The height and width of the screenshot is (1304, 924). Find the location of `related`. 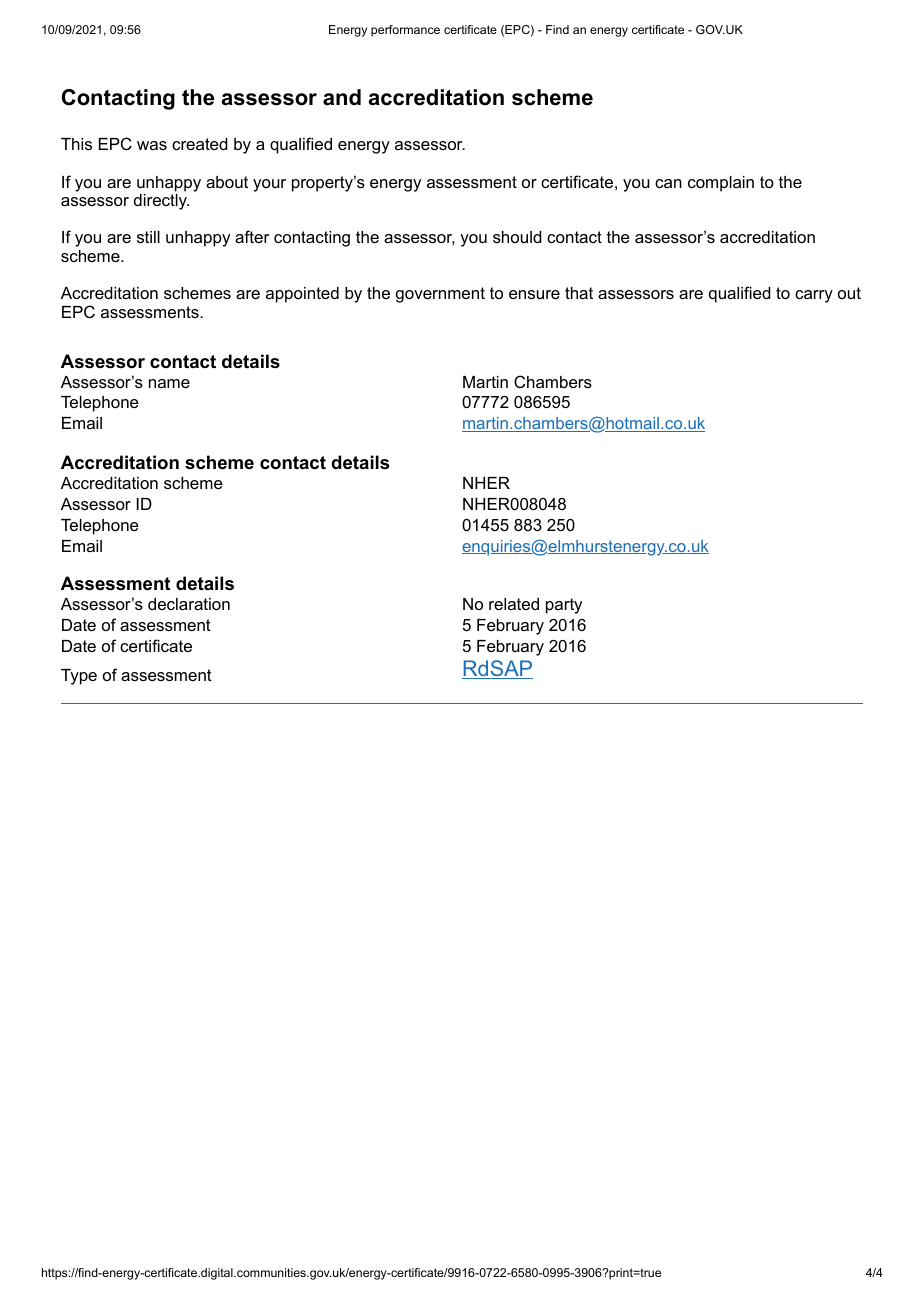

related is located at coordinates (514, 604).
